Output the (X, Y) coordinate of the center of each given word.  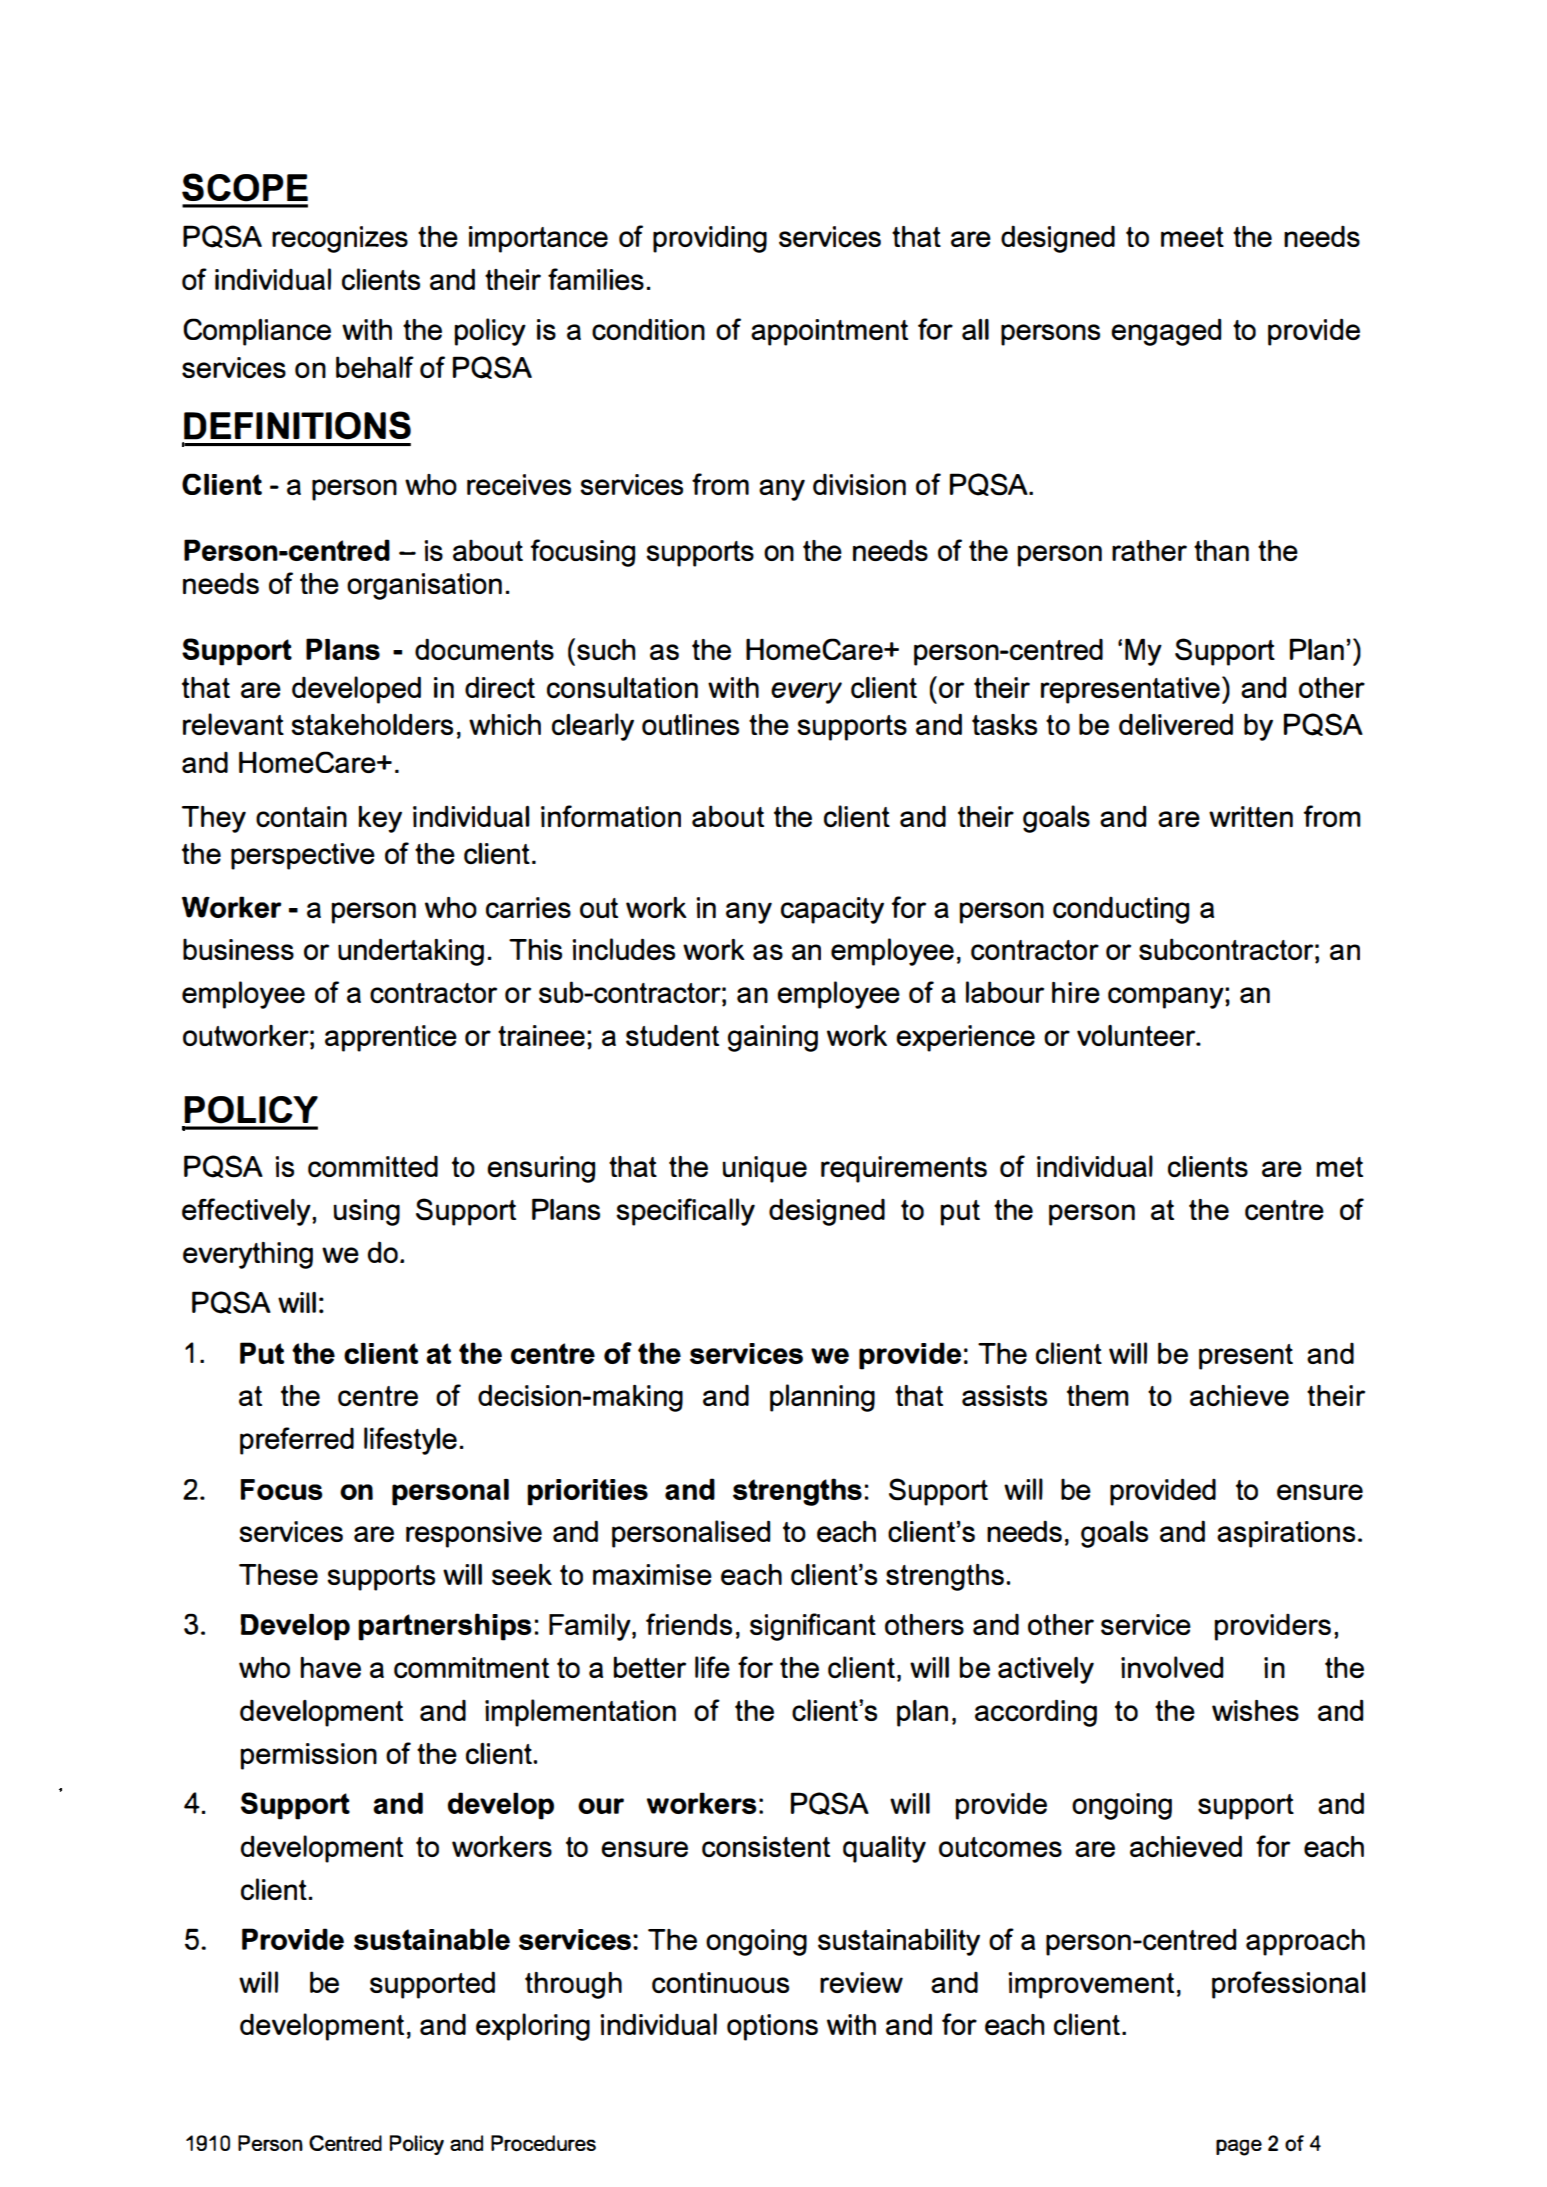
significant (813, 1627)
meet (1192, 237)
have (330, 1667)
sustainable (432, 1939)
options (772, 2027)
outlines (690, 724)
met (1339, 1167)
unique (764, 1169)
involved (1172, 1667)
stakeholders (372, 724)
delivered (1176, 724)
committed (373, 1166)
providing (710, 239)
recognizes (340, 239)
